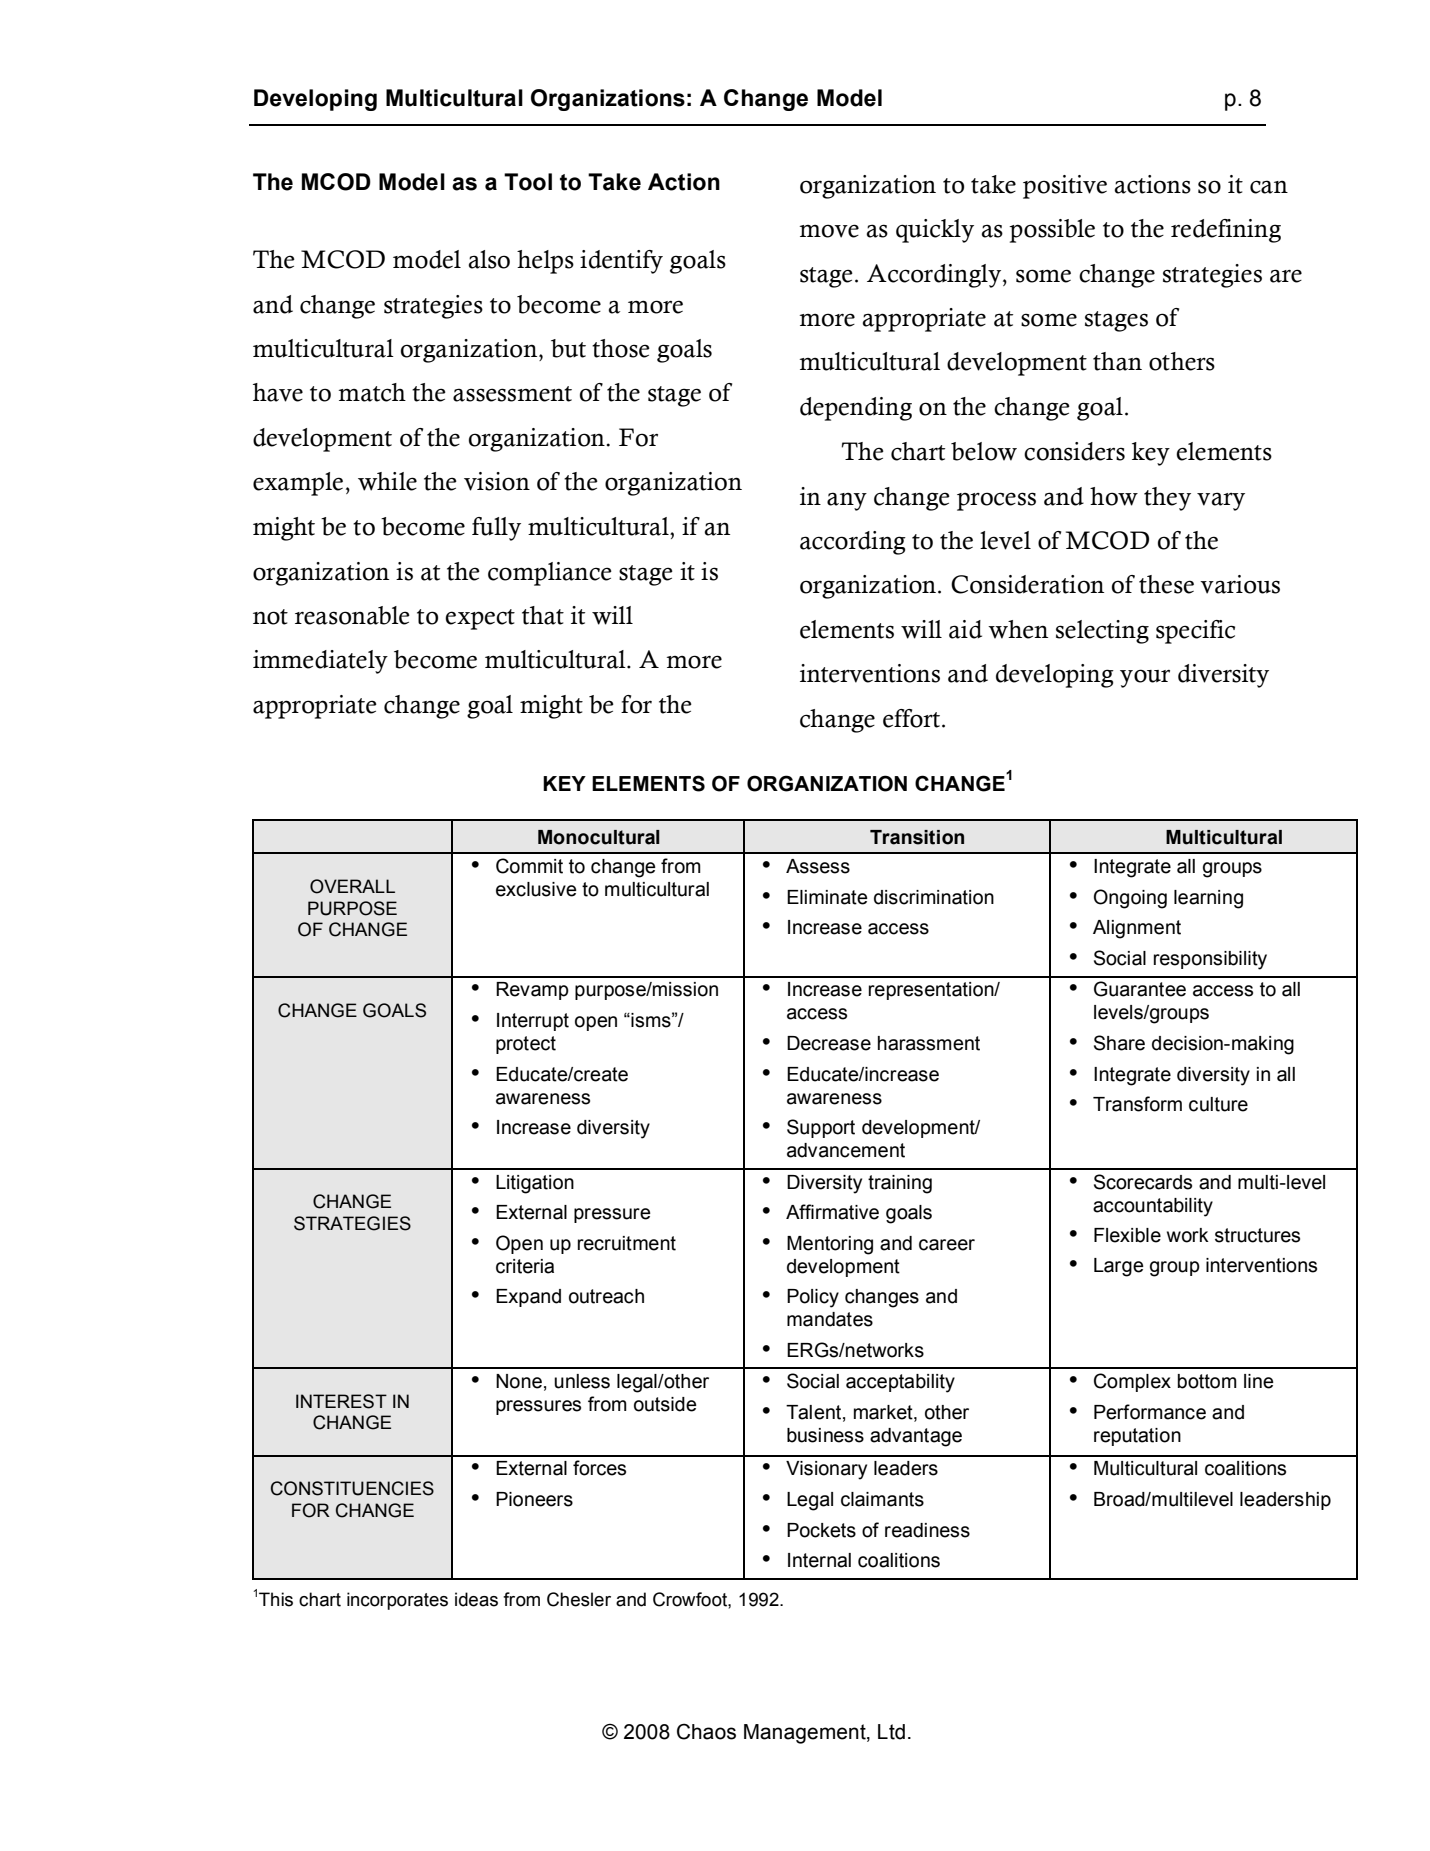  Describe the element at coordinates (832, 1212) in the screenshot. I see `Affirmative` at that location.
